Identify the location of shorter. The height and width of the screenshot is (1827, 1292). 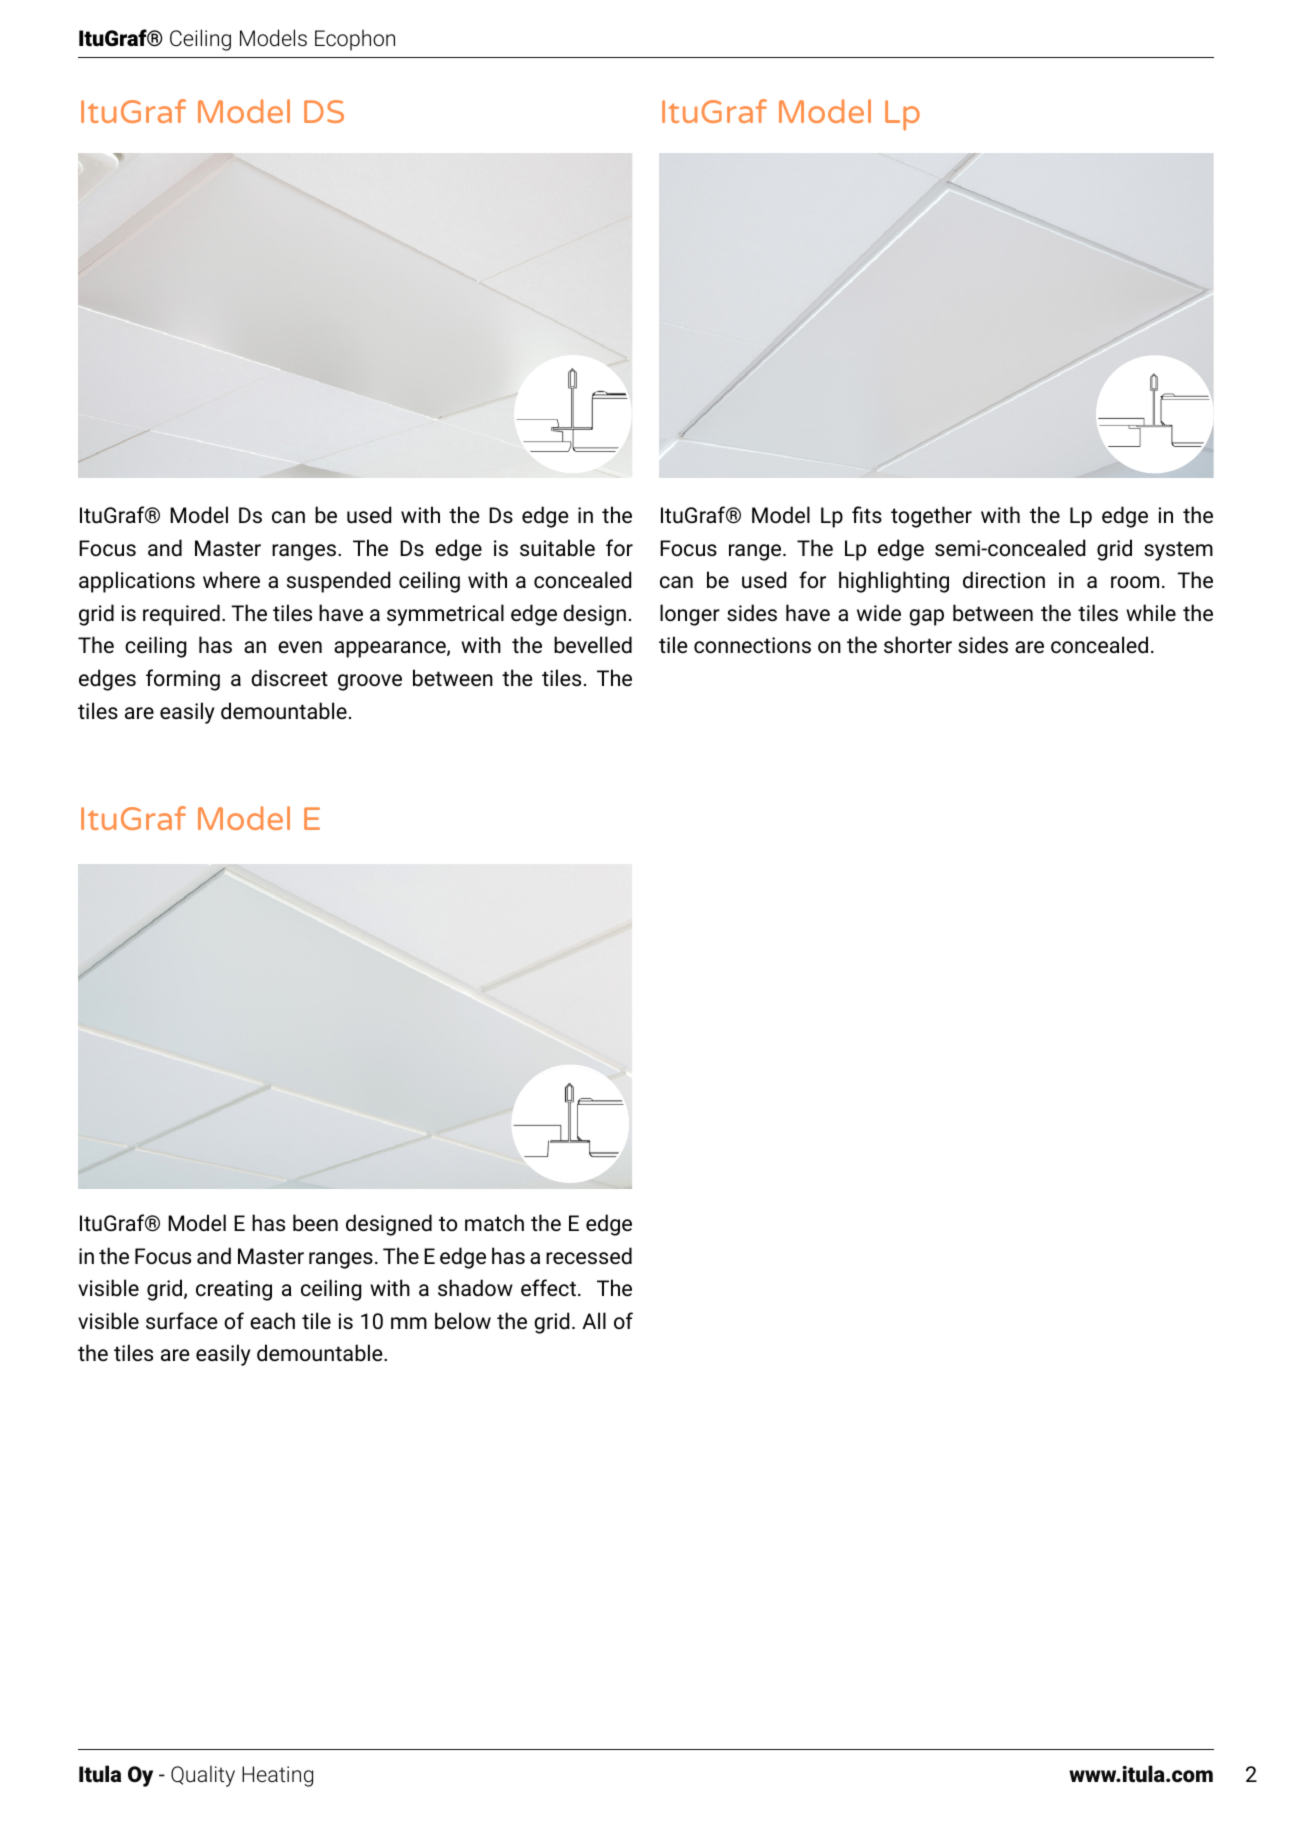
(918, 645).
